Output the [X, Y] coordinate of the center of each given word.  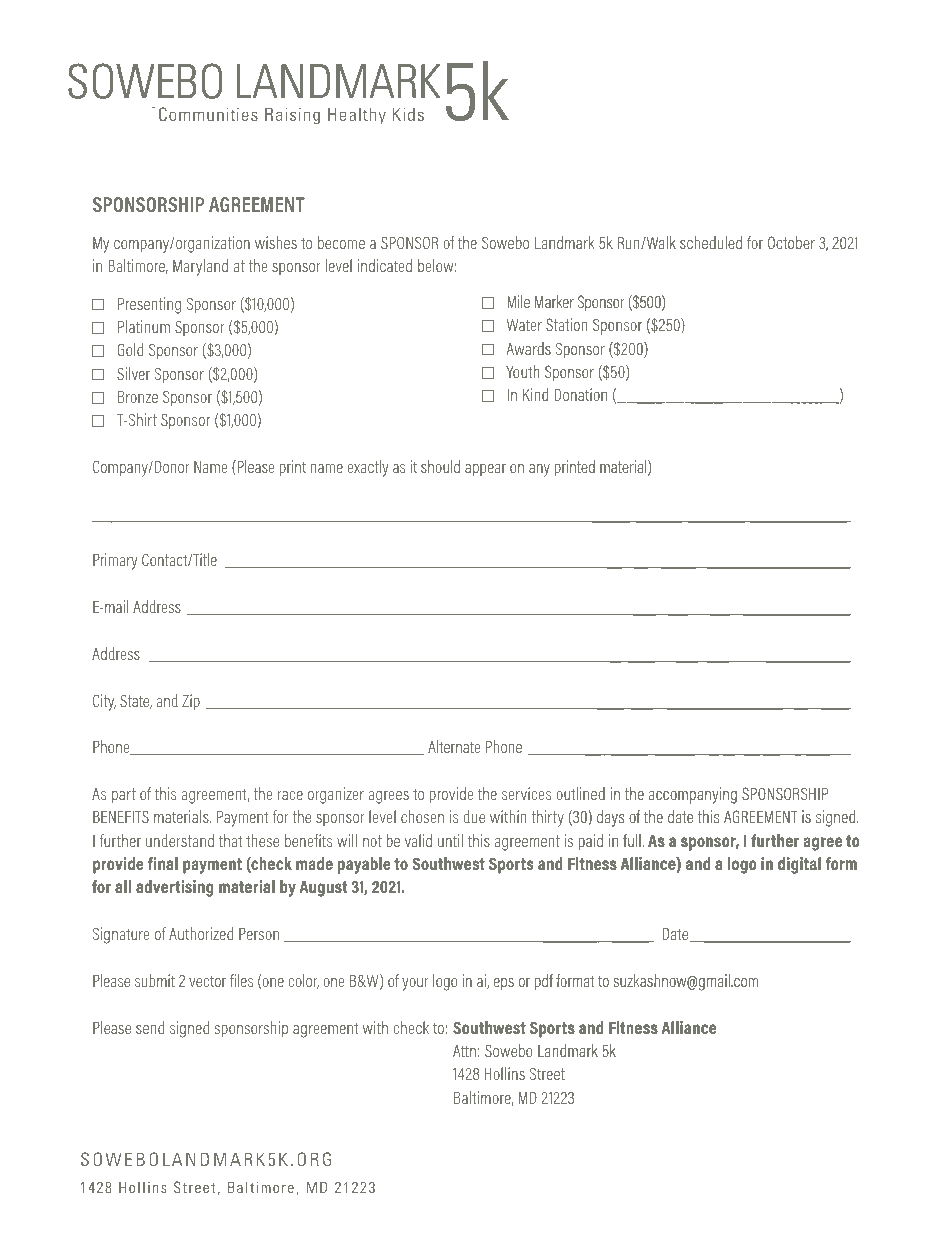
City [104, 702]
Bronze [138, 397]
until [450, 840]
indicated [385, 265]
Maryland [200, 267]
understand [180, 840]
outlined [580, 793]
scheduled [711, 242]
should [440, 466]
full [632, 840]
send [150, 1027]
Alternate [454, 746]
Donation [581, 394]
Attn [464, 1051]
